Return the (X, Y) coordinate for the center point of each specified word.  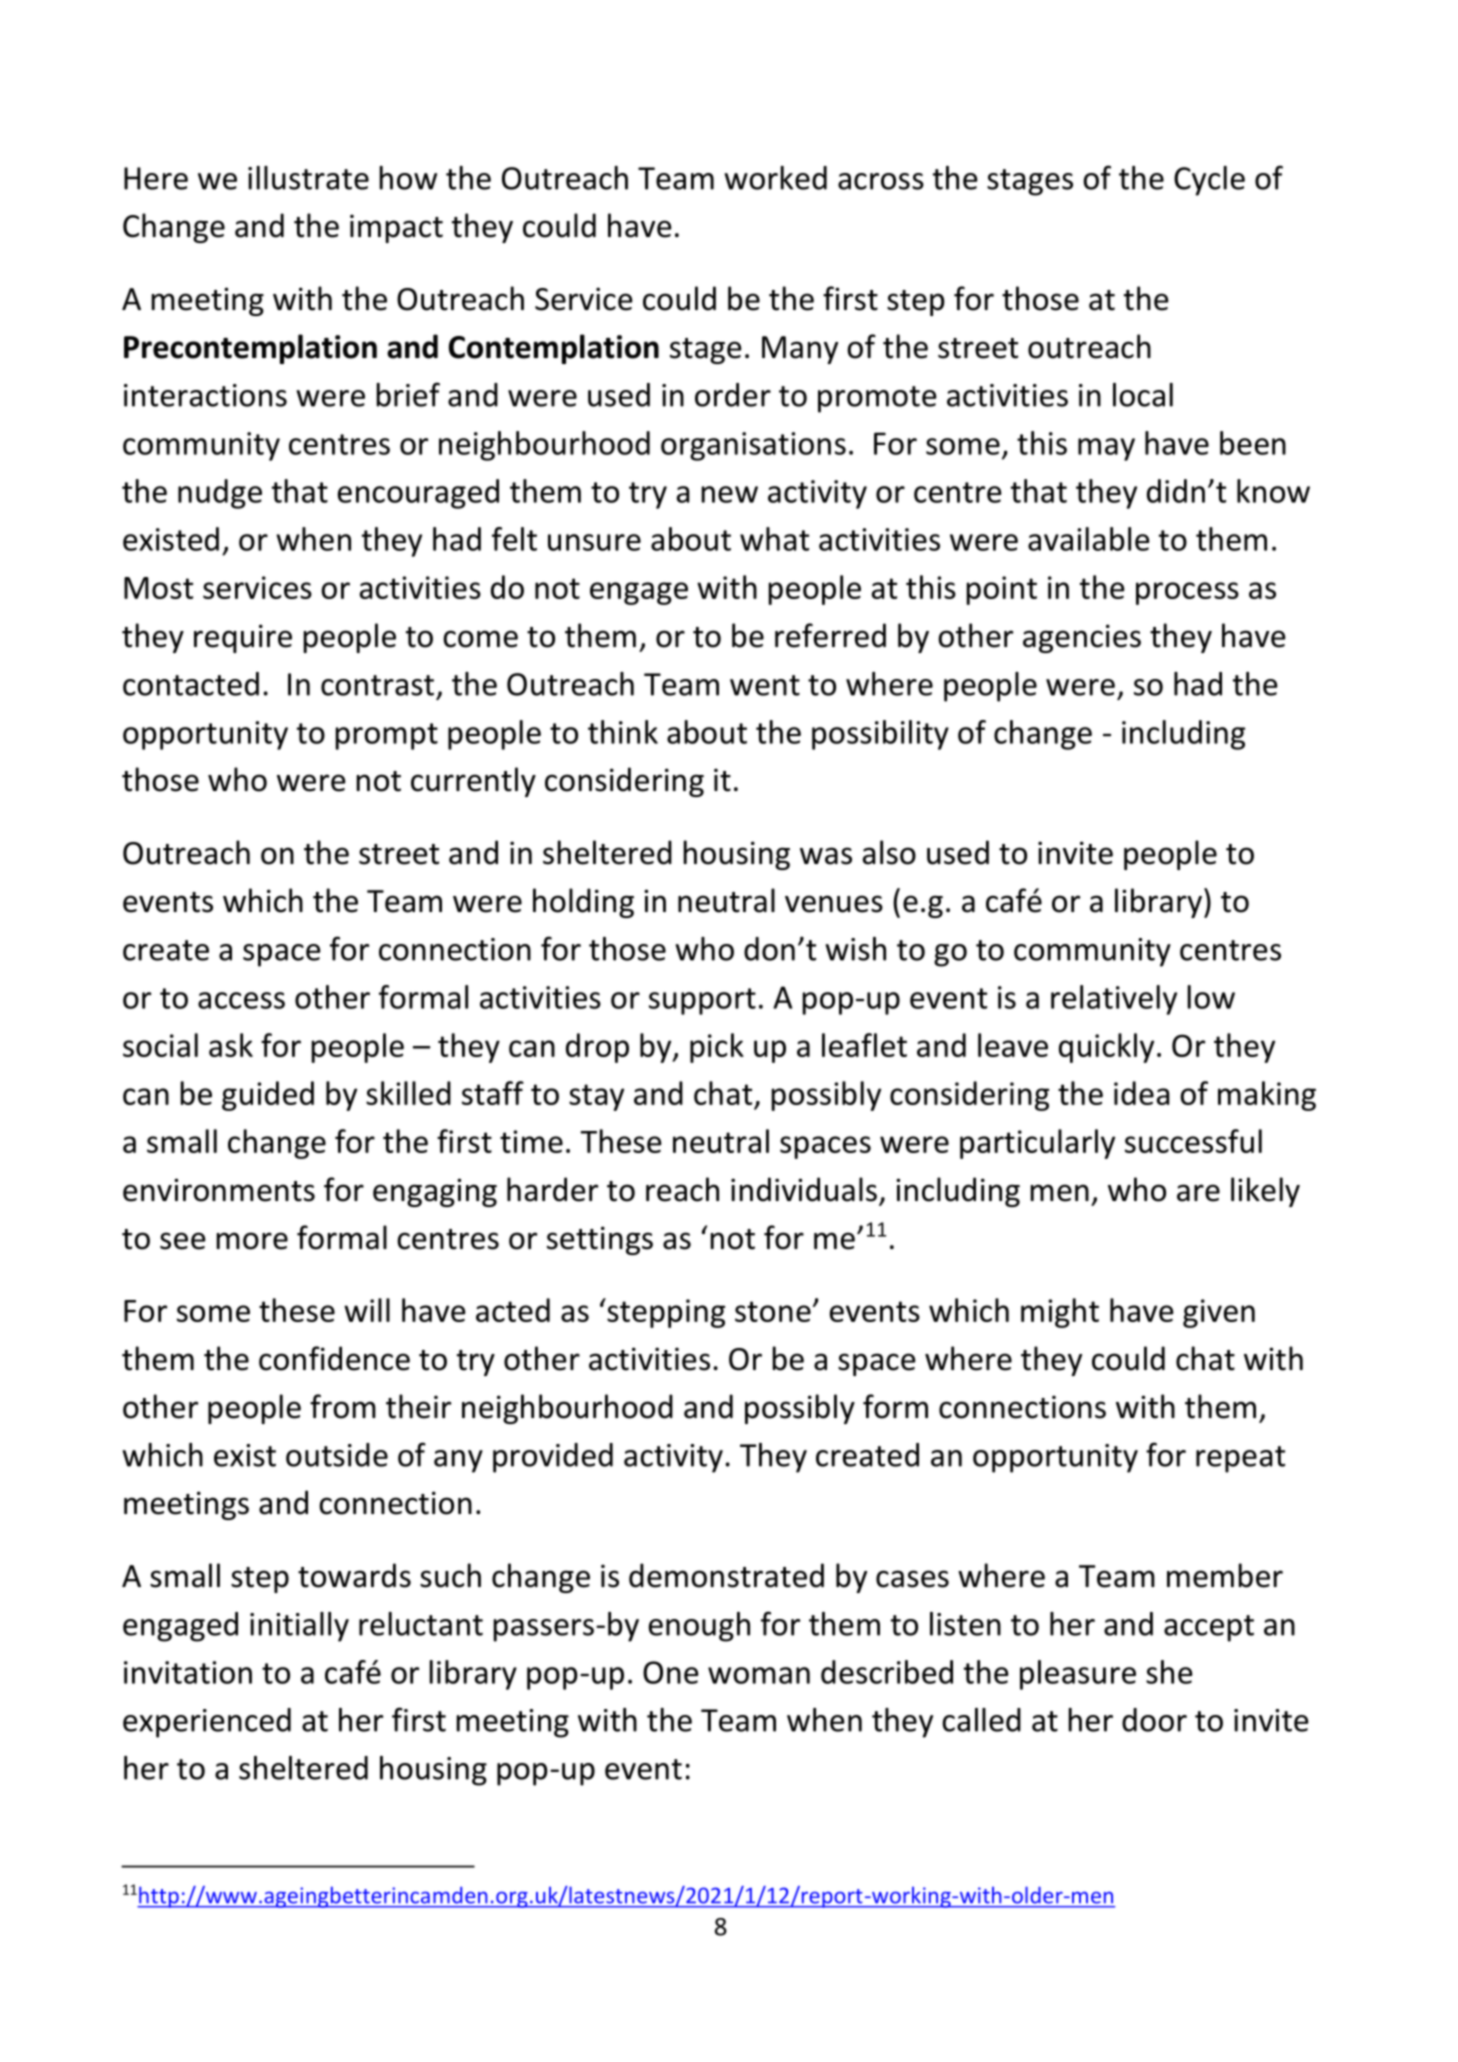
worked (775, 178)
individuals (804, 1189)
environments (219, 1190)
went (765, 685)
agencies (1082, 638)
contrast (377, 685)
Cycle (1209, 181)
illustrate (308, 178)
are (1198, 1193)
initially (299, 1627)
